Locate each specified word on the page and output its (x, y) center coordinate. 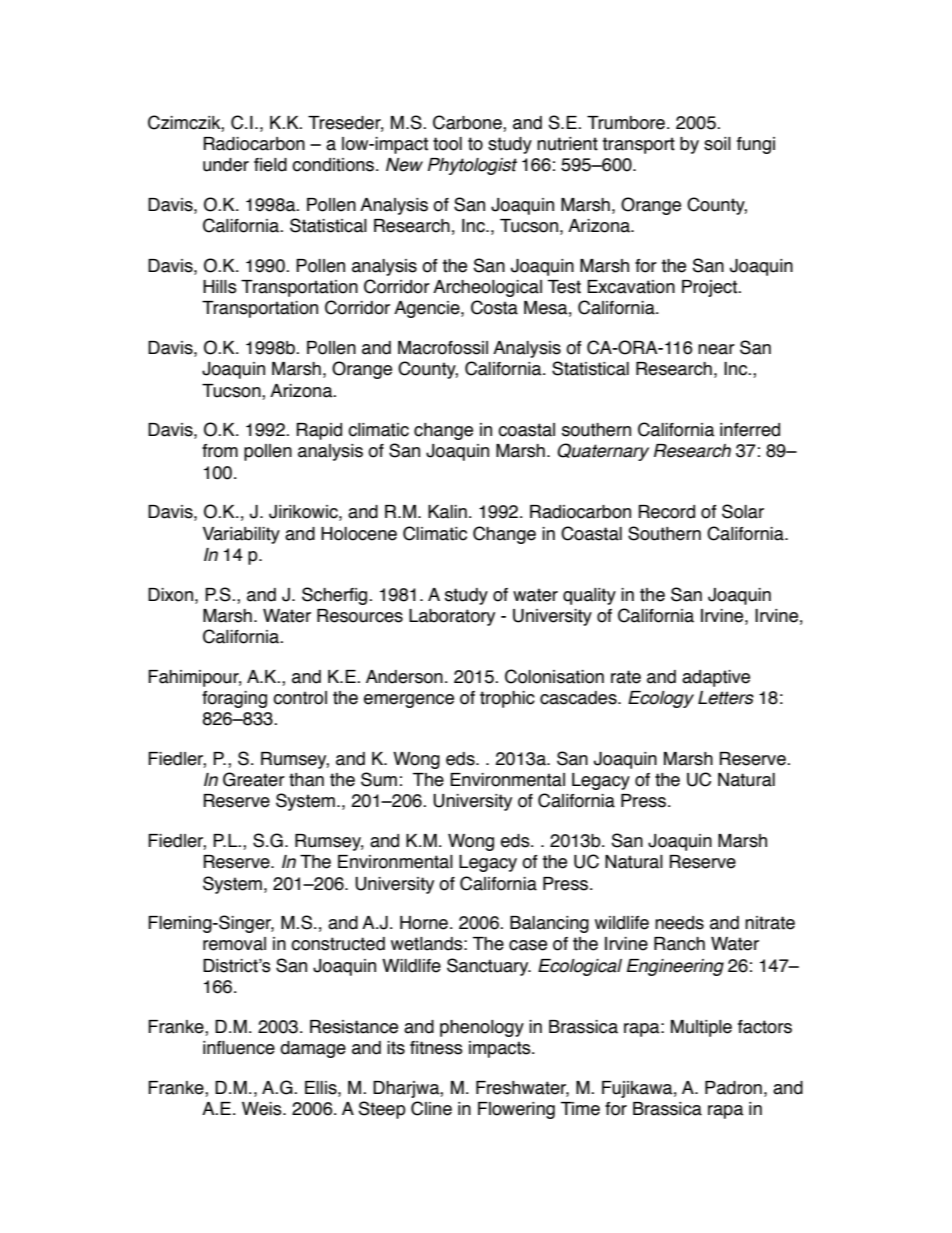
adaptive (716, 678)
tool (447, 144)
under (226, 165)
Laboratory (452, 617)
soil (717, 144)
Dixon (172, 595)
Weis (263, 1109)
